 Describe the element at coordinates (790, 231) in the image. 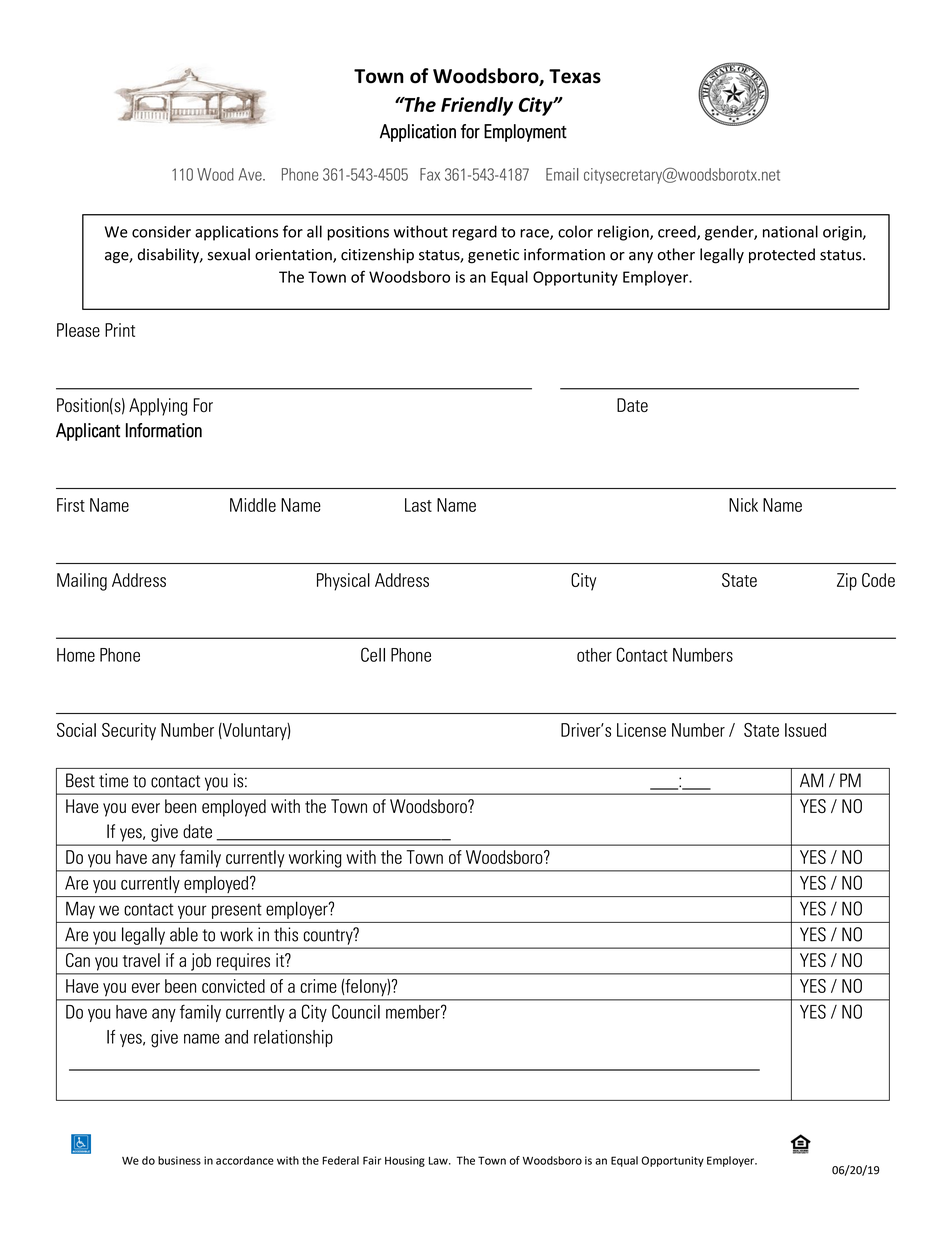

I see `national` at that location.
